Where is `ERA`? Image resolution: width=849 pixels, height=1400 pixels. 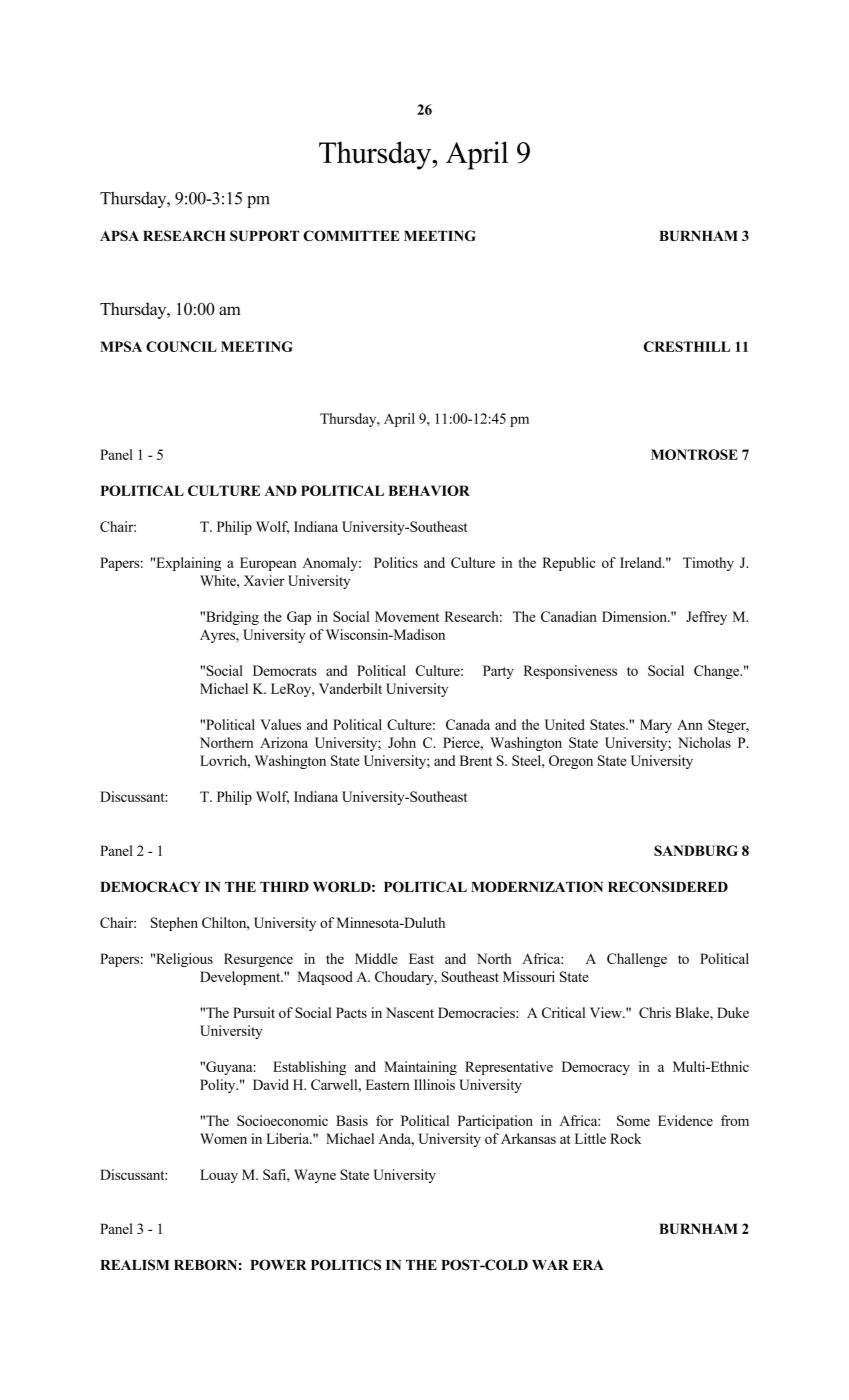
ERA is located at coordinates (588, 1265).
